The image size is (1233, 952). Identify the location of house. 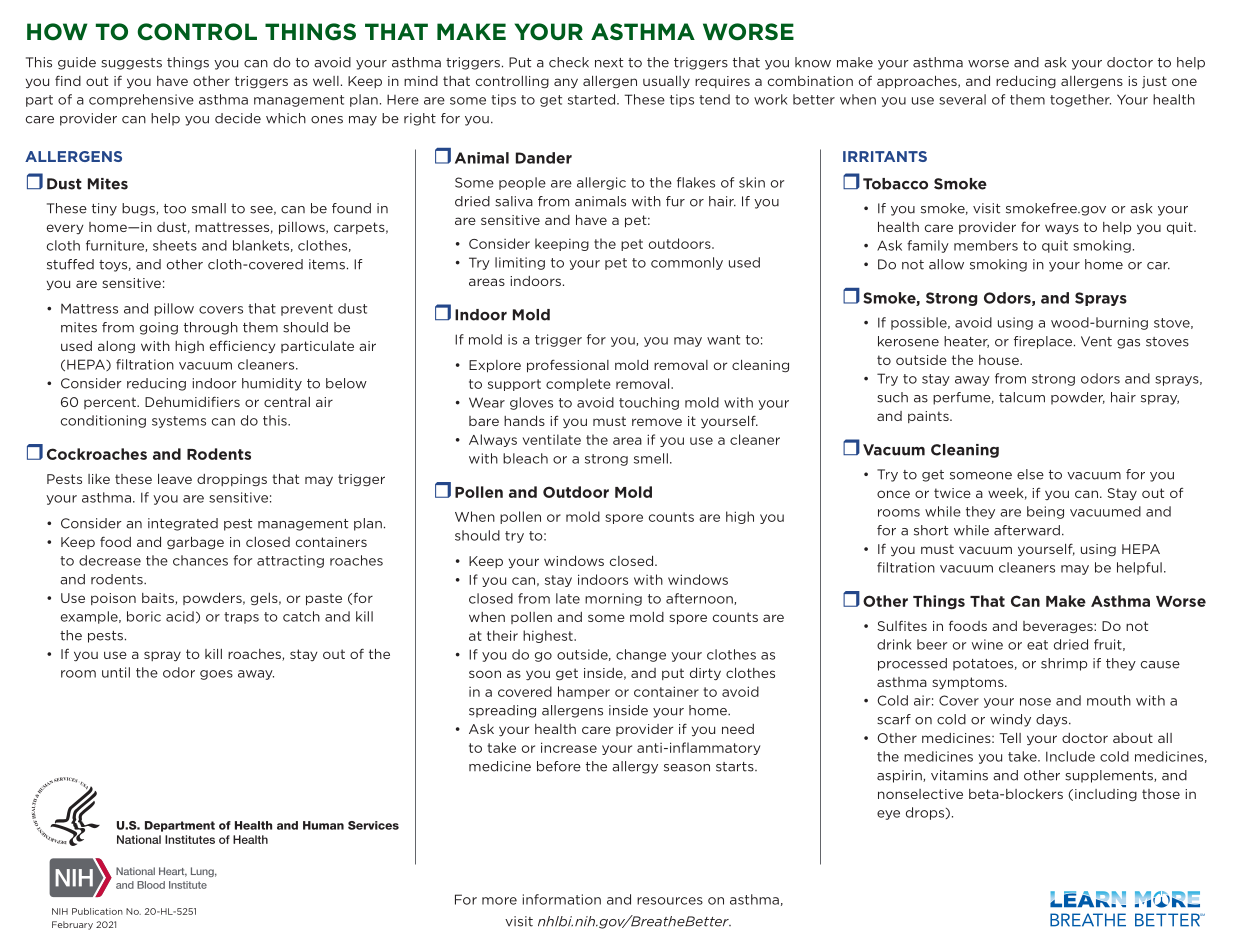
(1000, 360).
